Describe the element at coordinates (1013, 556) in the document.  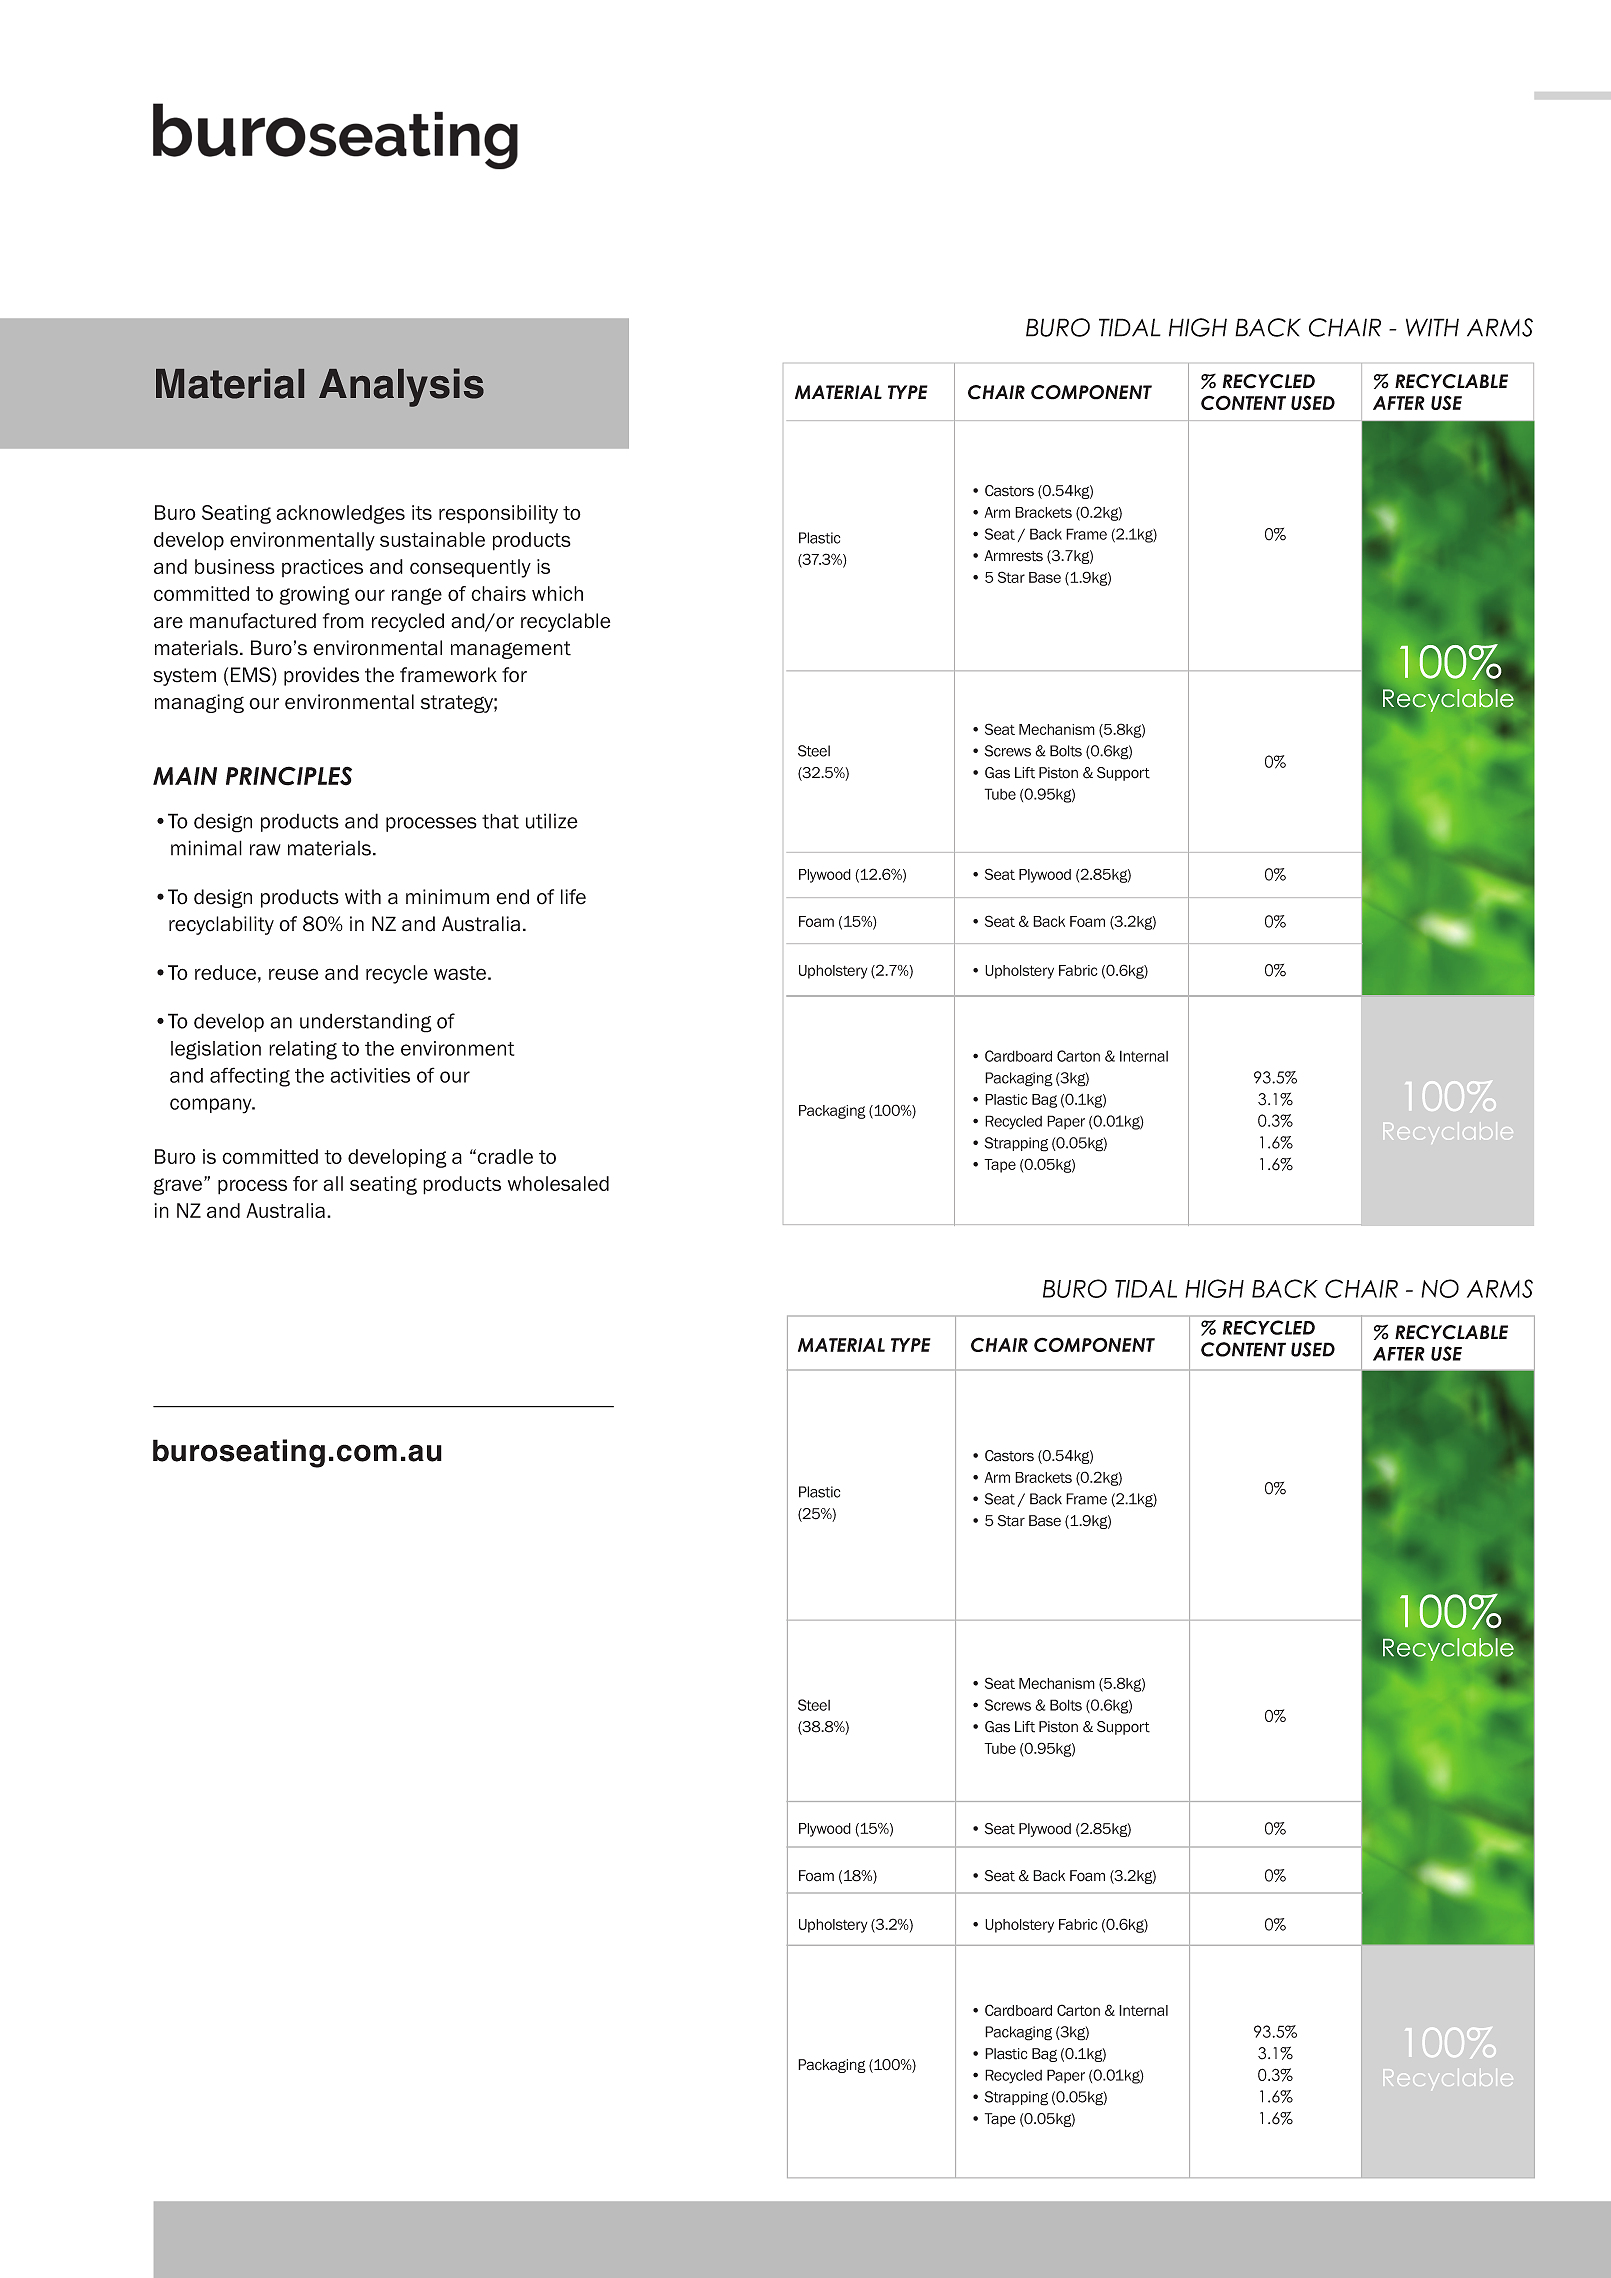
I see `Armrests` at that location.
